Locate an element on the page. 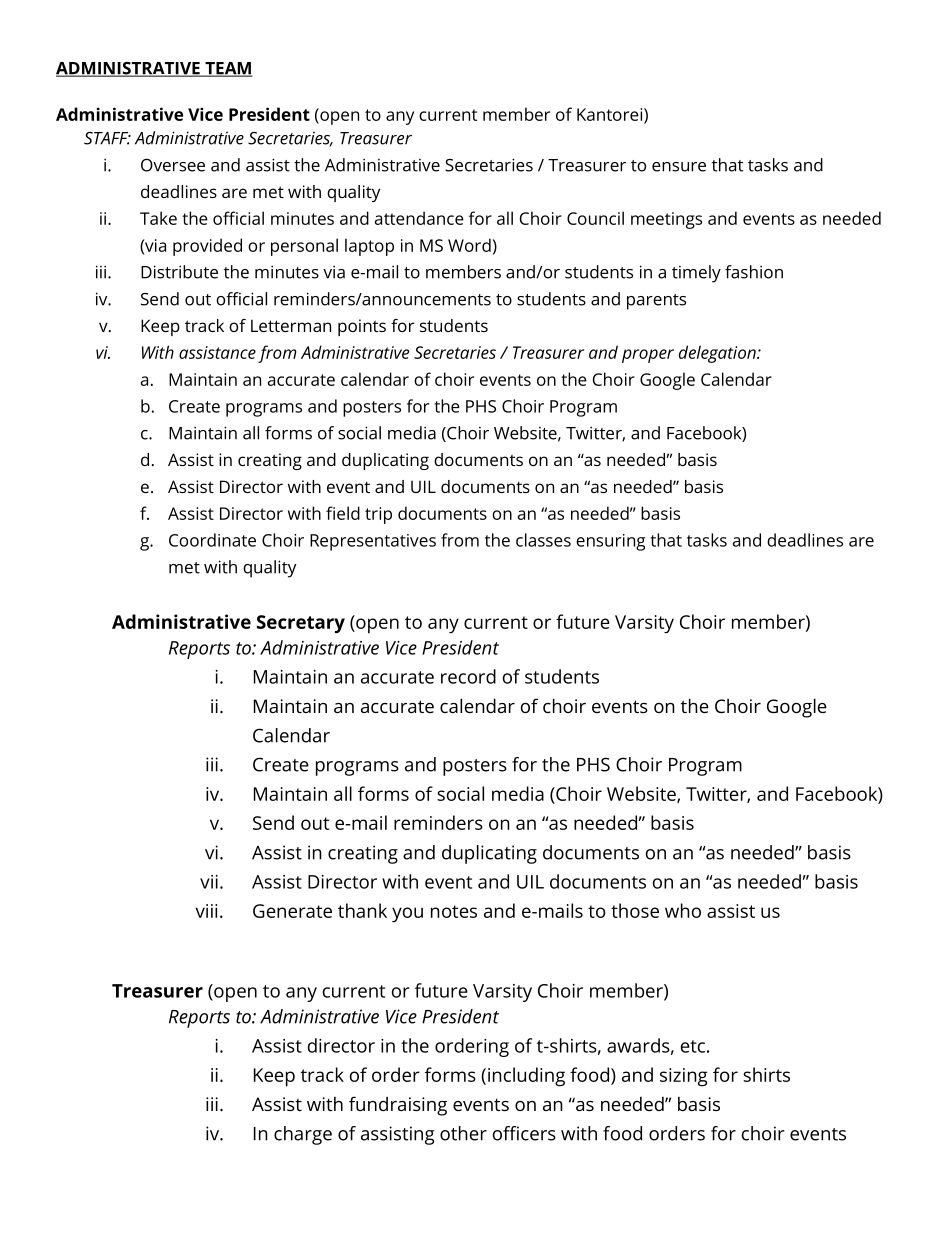  charge is located at coordinates (303, 1135).
